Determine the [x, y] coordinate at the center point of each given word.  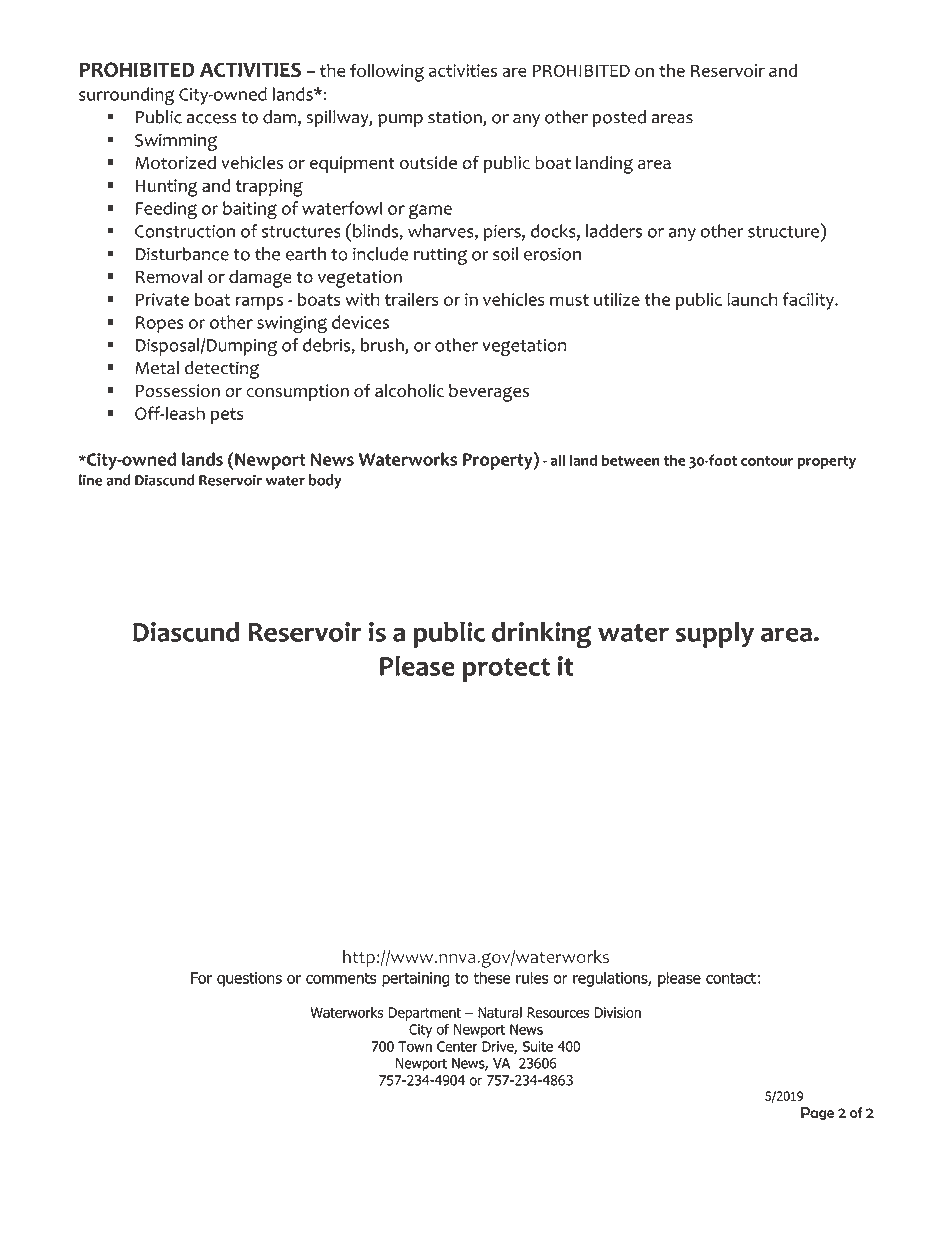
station [456, 118]
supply [715, 635]
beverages [489, 393]
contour [767, 461]
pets [227, 416]
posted [619, 119]
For [201, 978]
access [212, 119]
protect [506, 670]
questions [249, 979]
